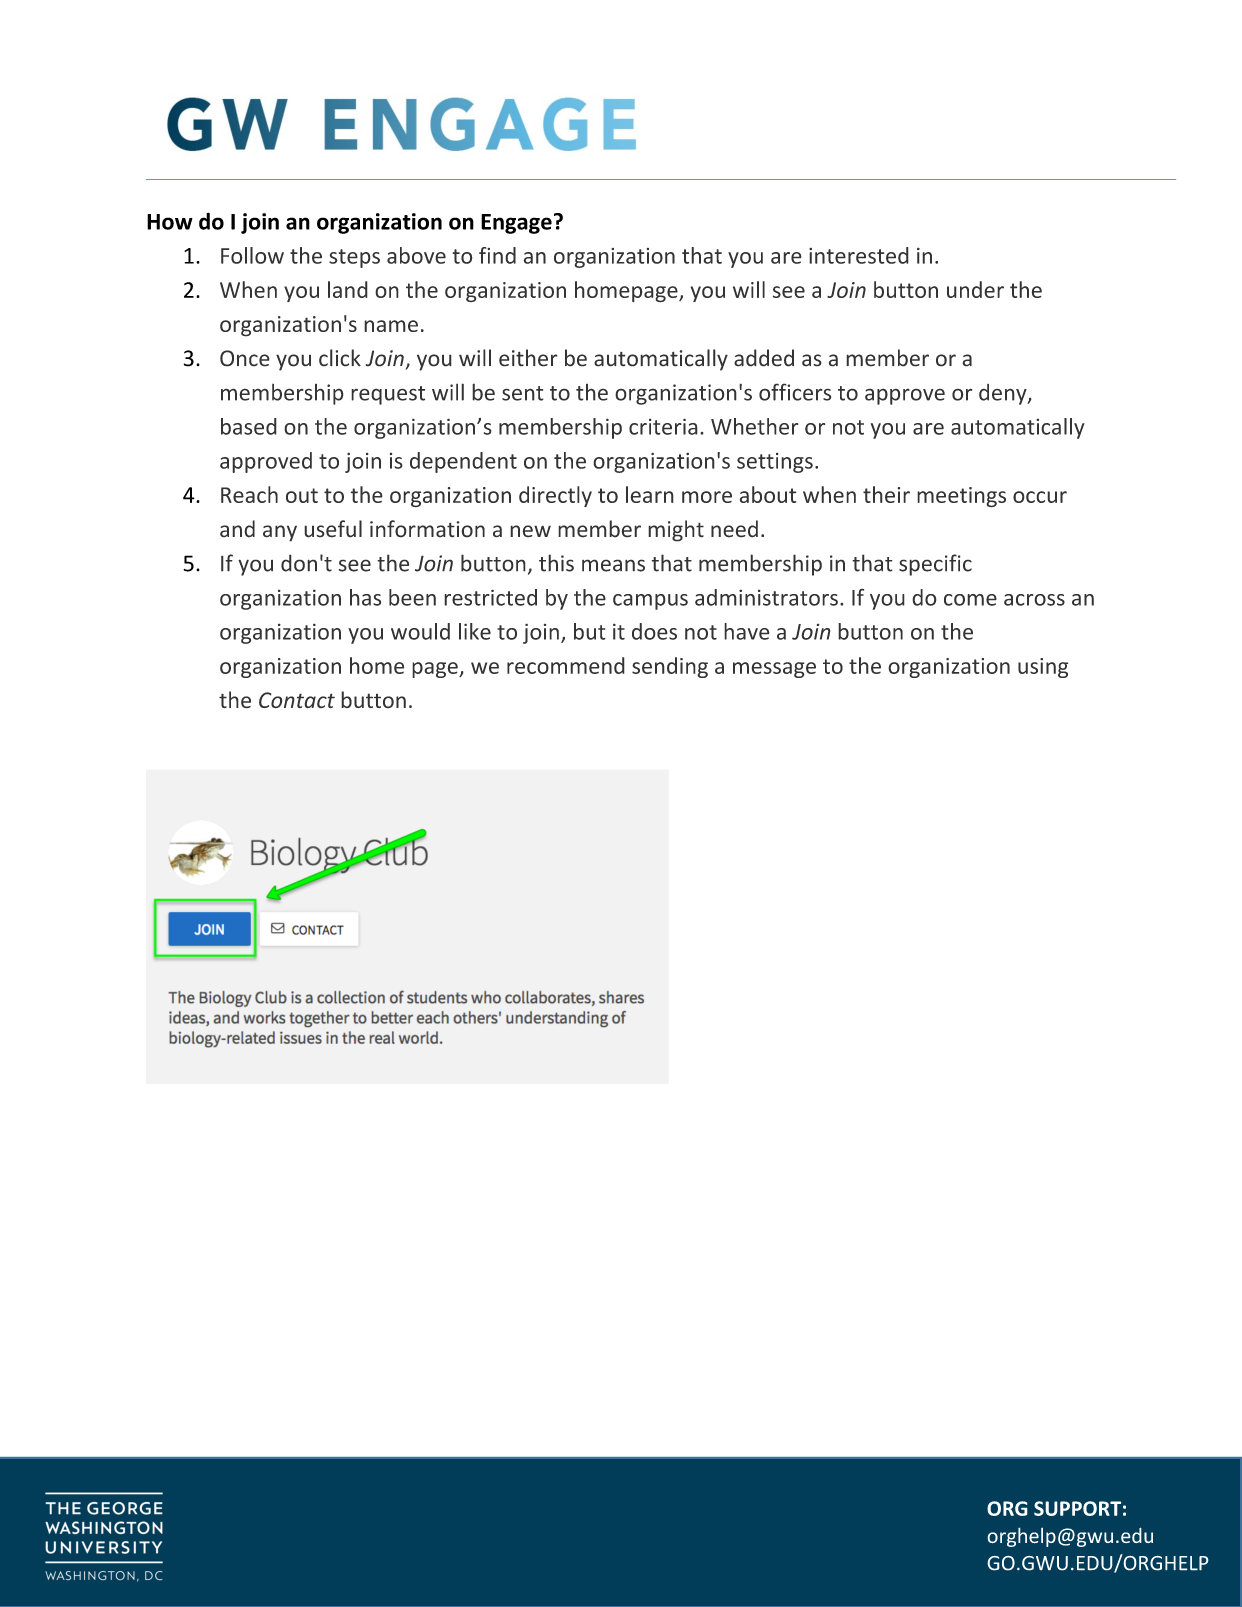  I want to click on recommend, so click(566, 665).
